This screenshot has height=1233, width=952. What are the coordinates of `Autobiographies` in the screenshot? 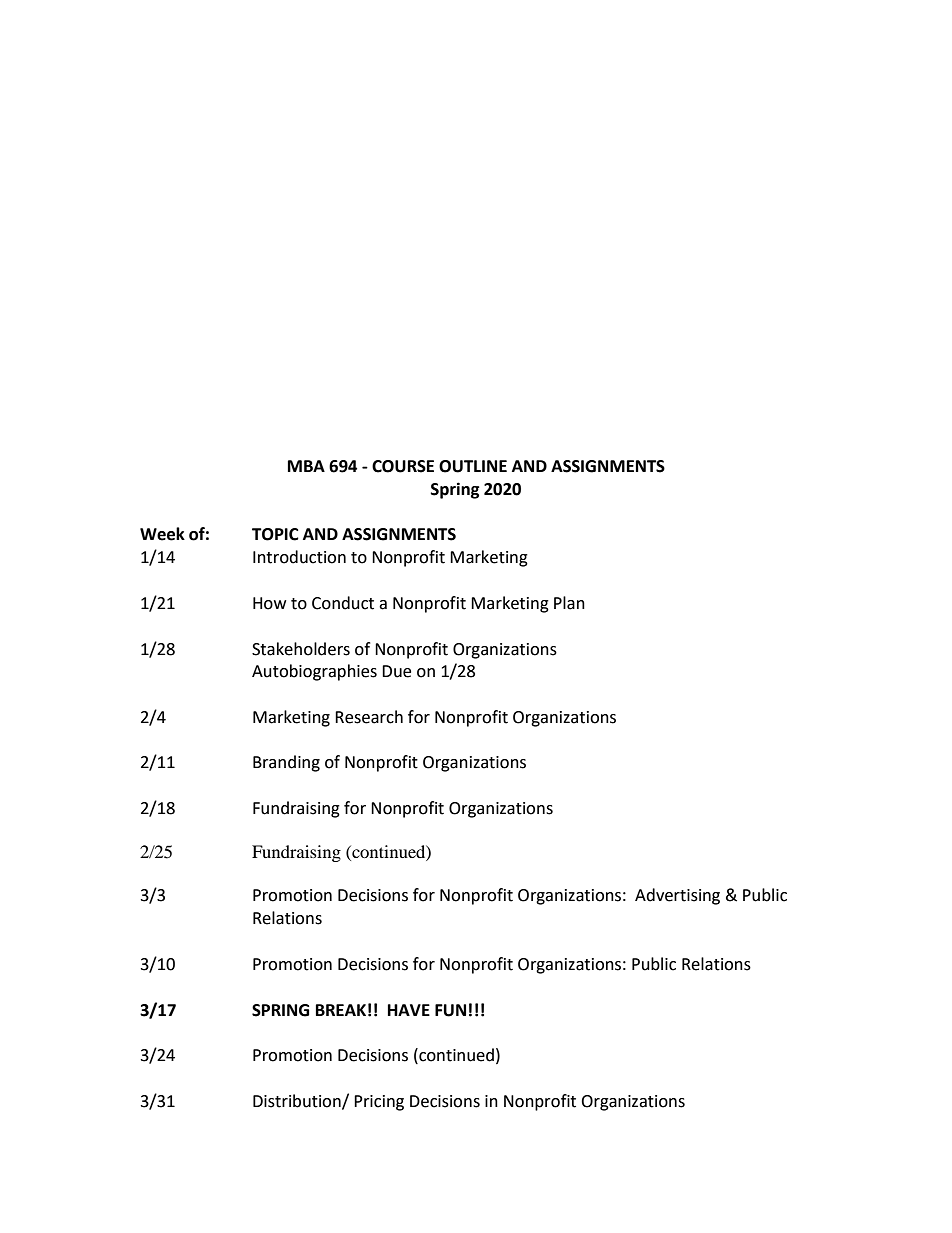 It's located at (314, 672).
